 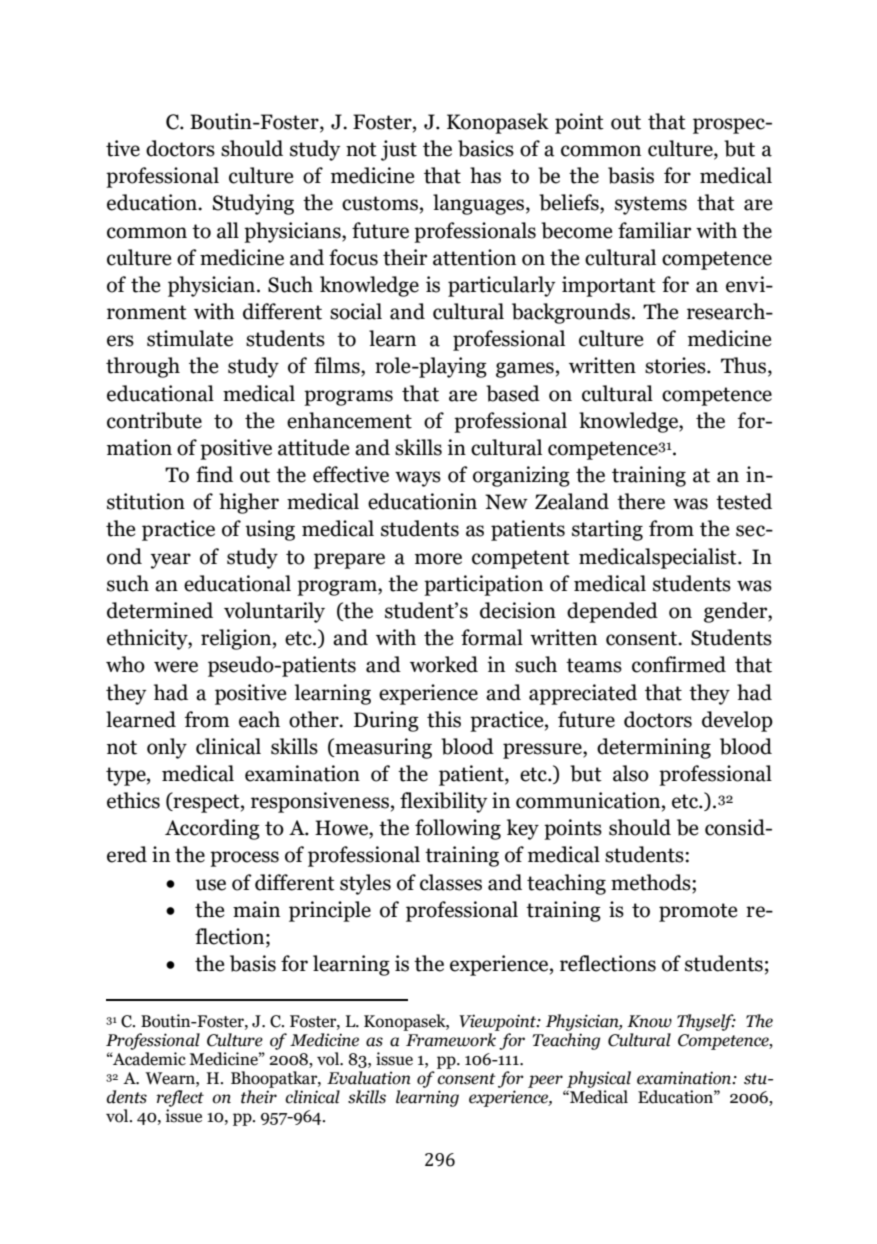 I want to click on contribute, so click(x=154, y=420).
